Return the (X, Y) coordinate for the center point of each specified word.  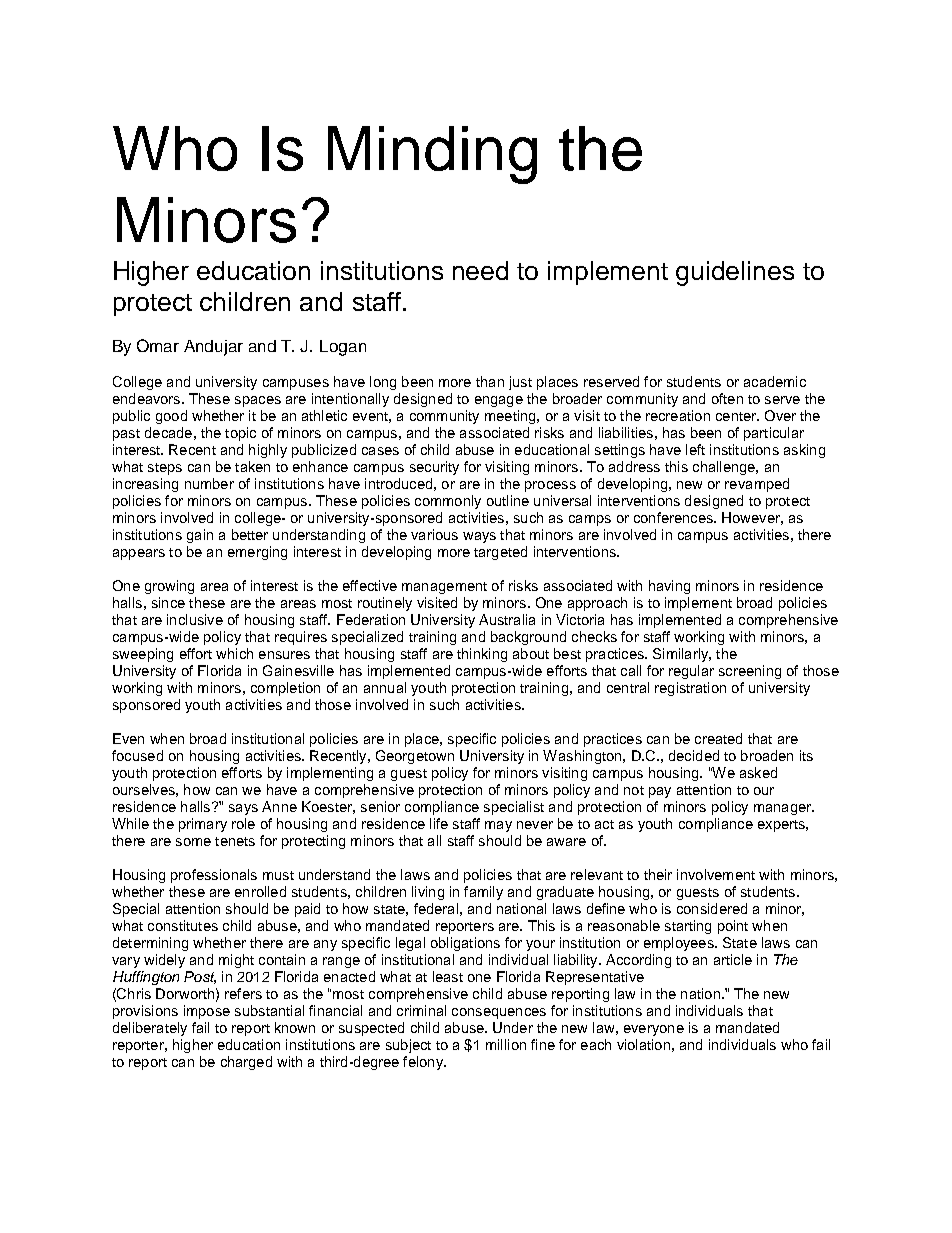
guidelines (735, 273)
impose (207, 1012)
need (480, 270)
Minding (432, 155)
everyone (654, 1030)
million (506, 1044)
